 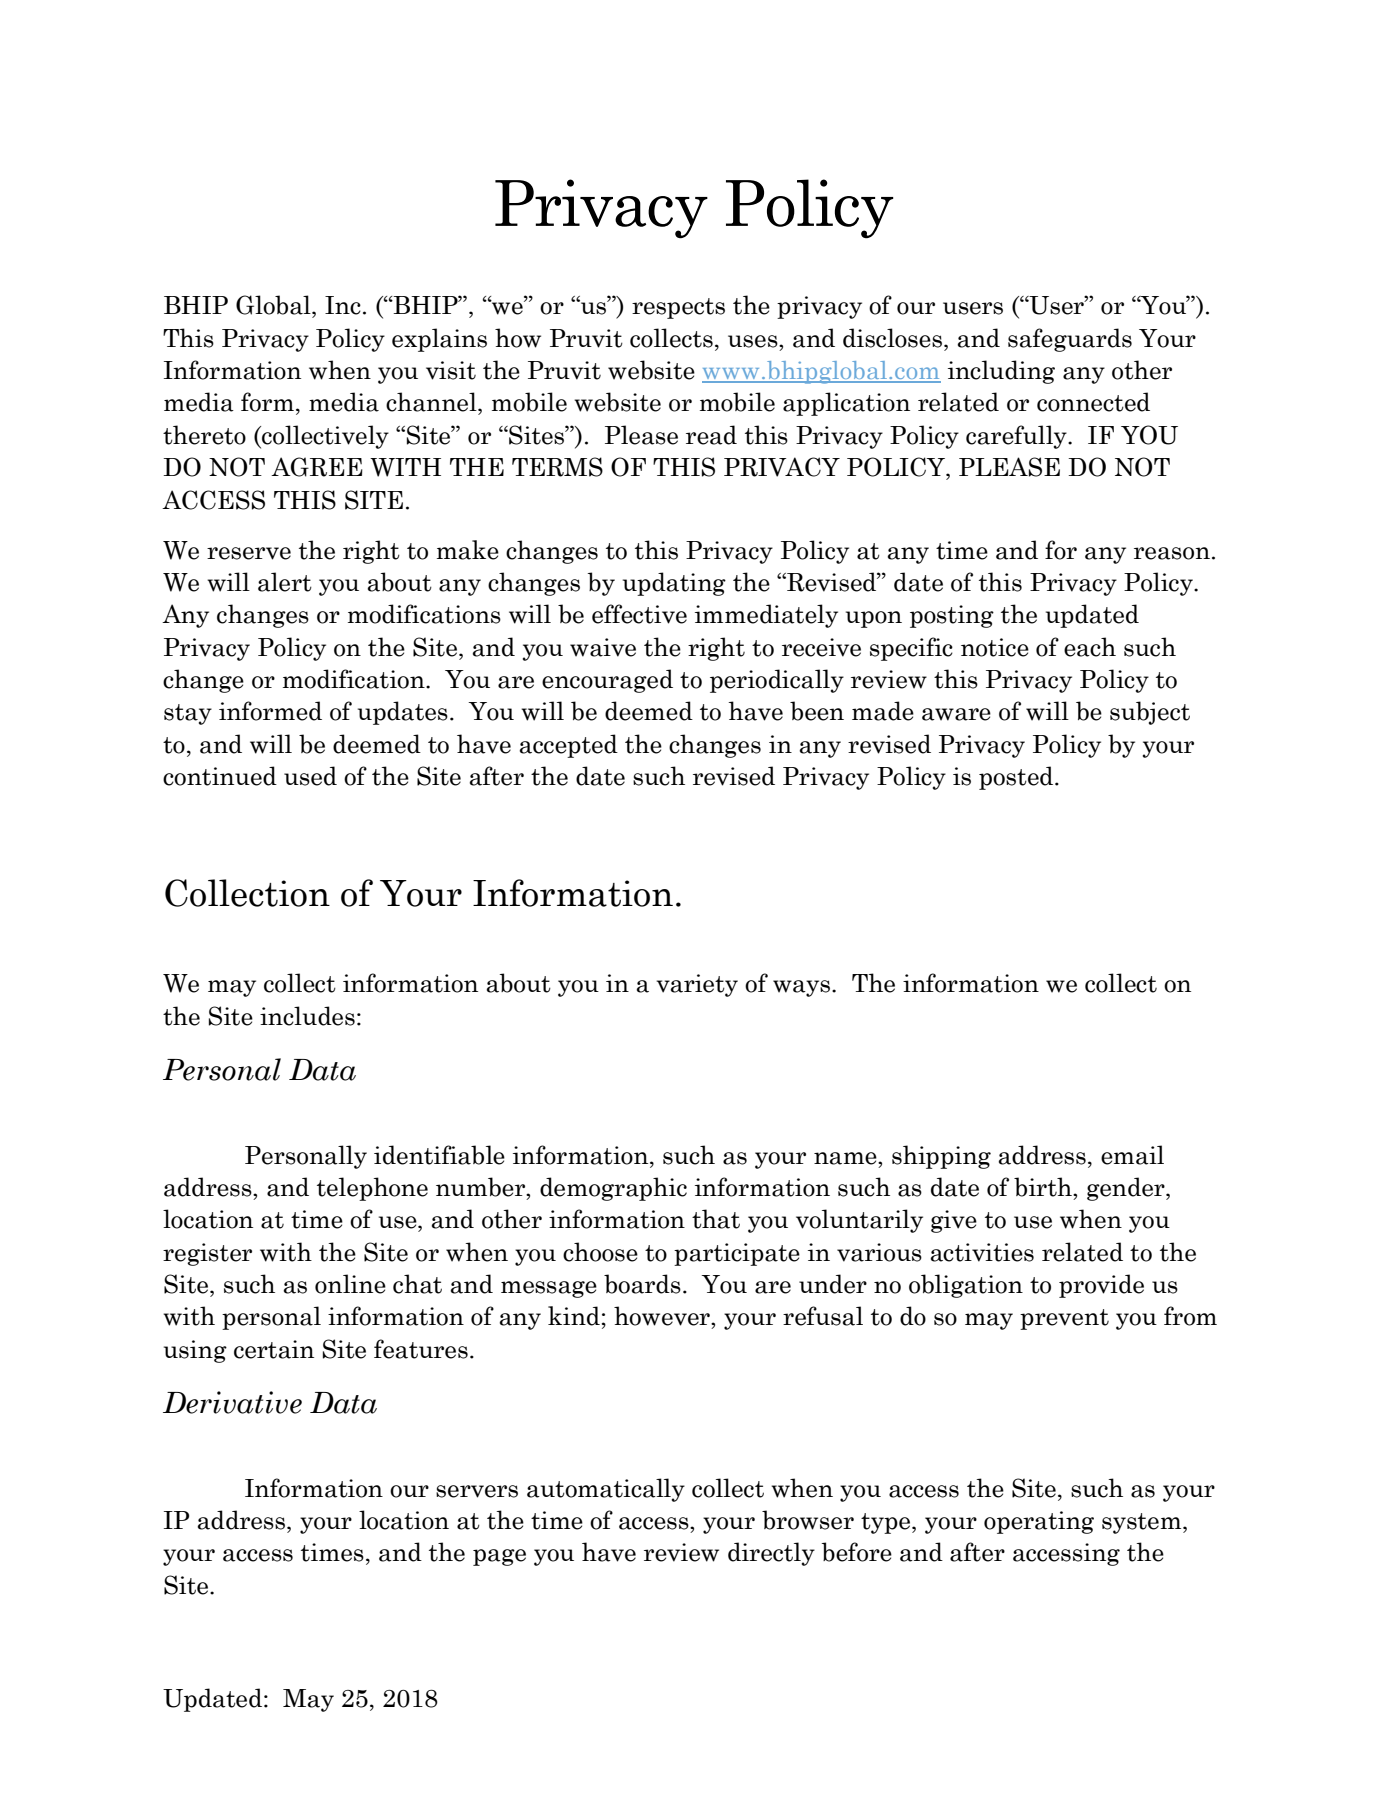 I want to click on safeguards, so click(x=1070, y=340).
